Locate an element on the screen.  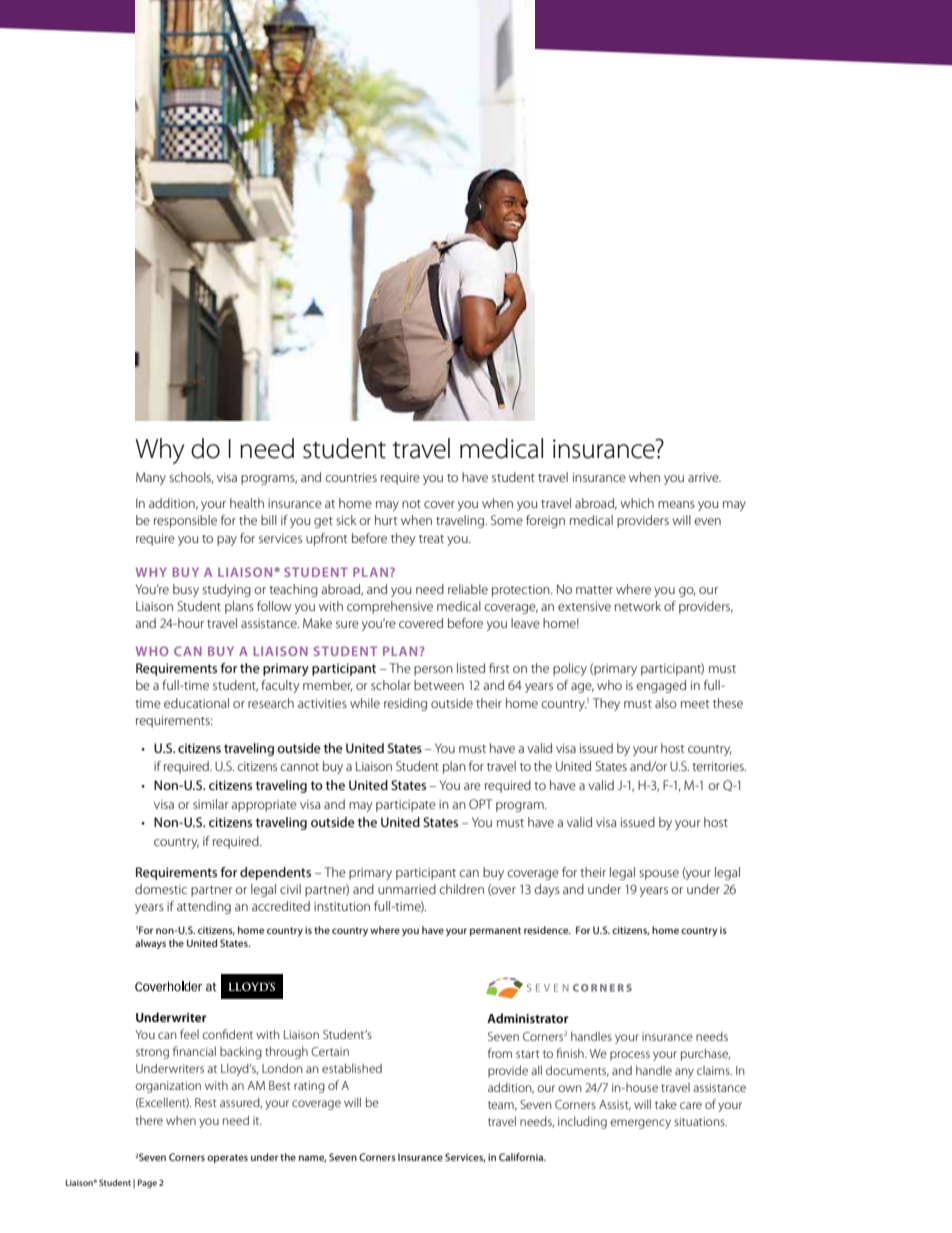
residing is located at coordinates (405, 704).
